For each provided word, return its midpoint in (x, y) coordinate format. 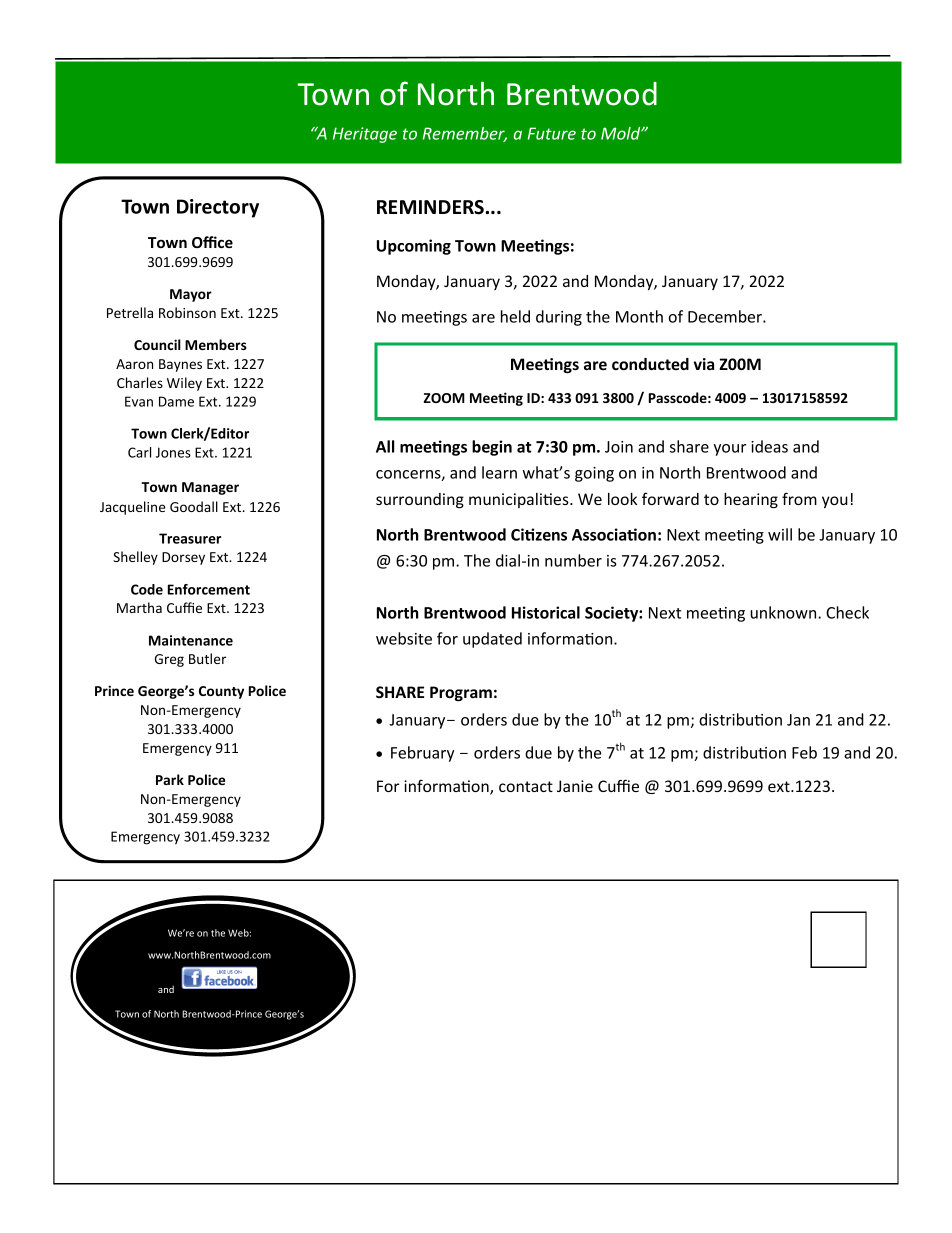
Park (170, 779)
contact (526, 786)
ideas (769, 446)
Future (552, 133)
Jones (173, 452)
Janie (575, 786)
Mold (622, 133)
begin (492, 448)
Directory (218, 208)
